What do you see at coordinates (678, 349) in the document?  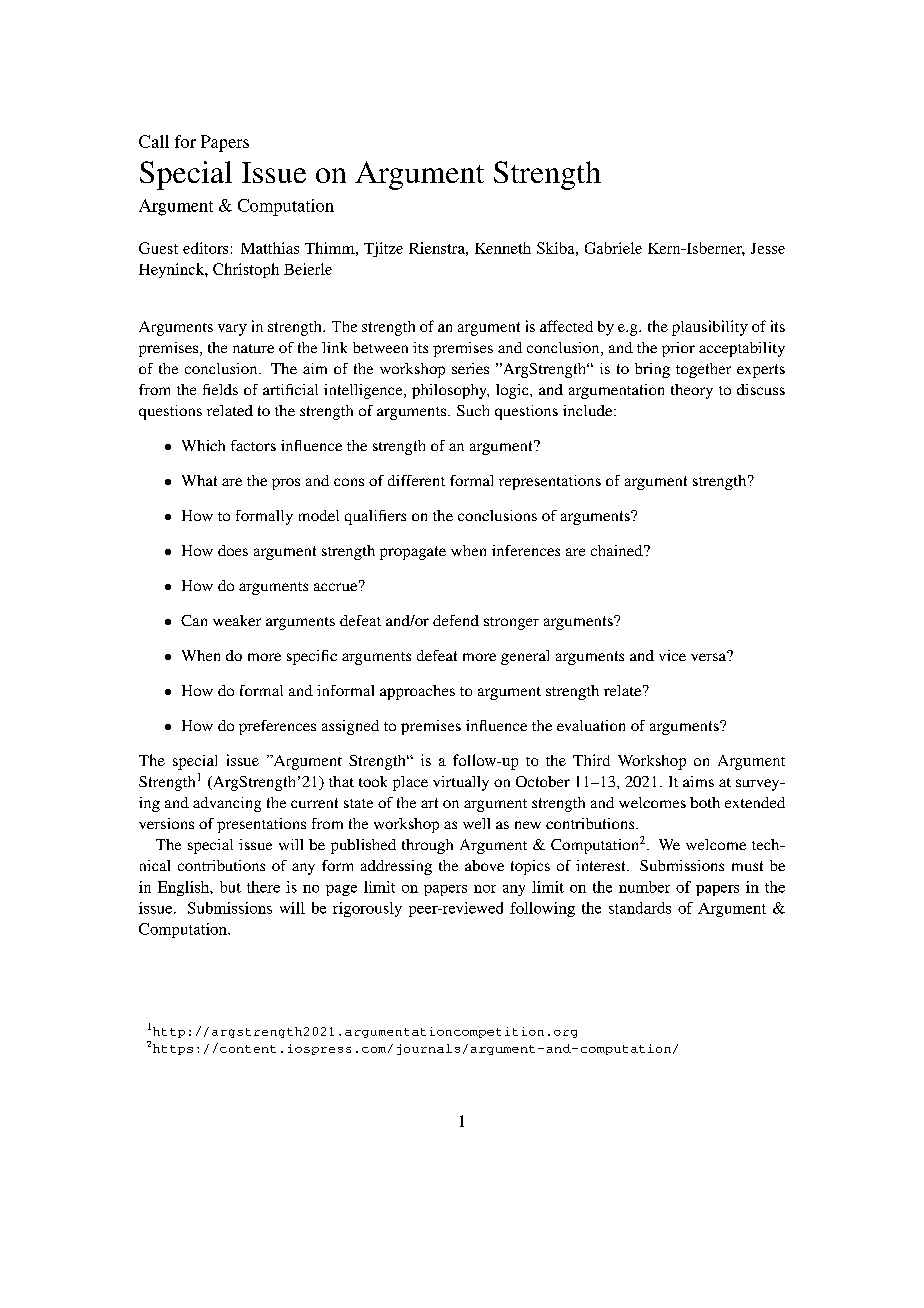 I see `prior` at bounding box center [678, 349].
